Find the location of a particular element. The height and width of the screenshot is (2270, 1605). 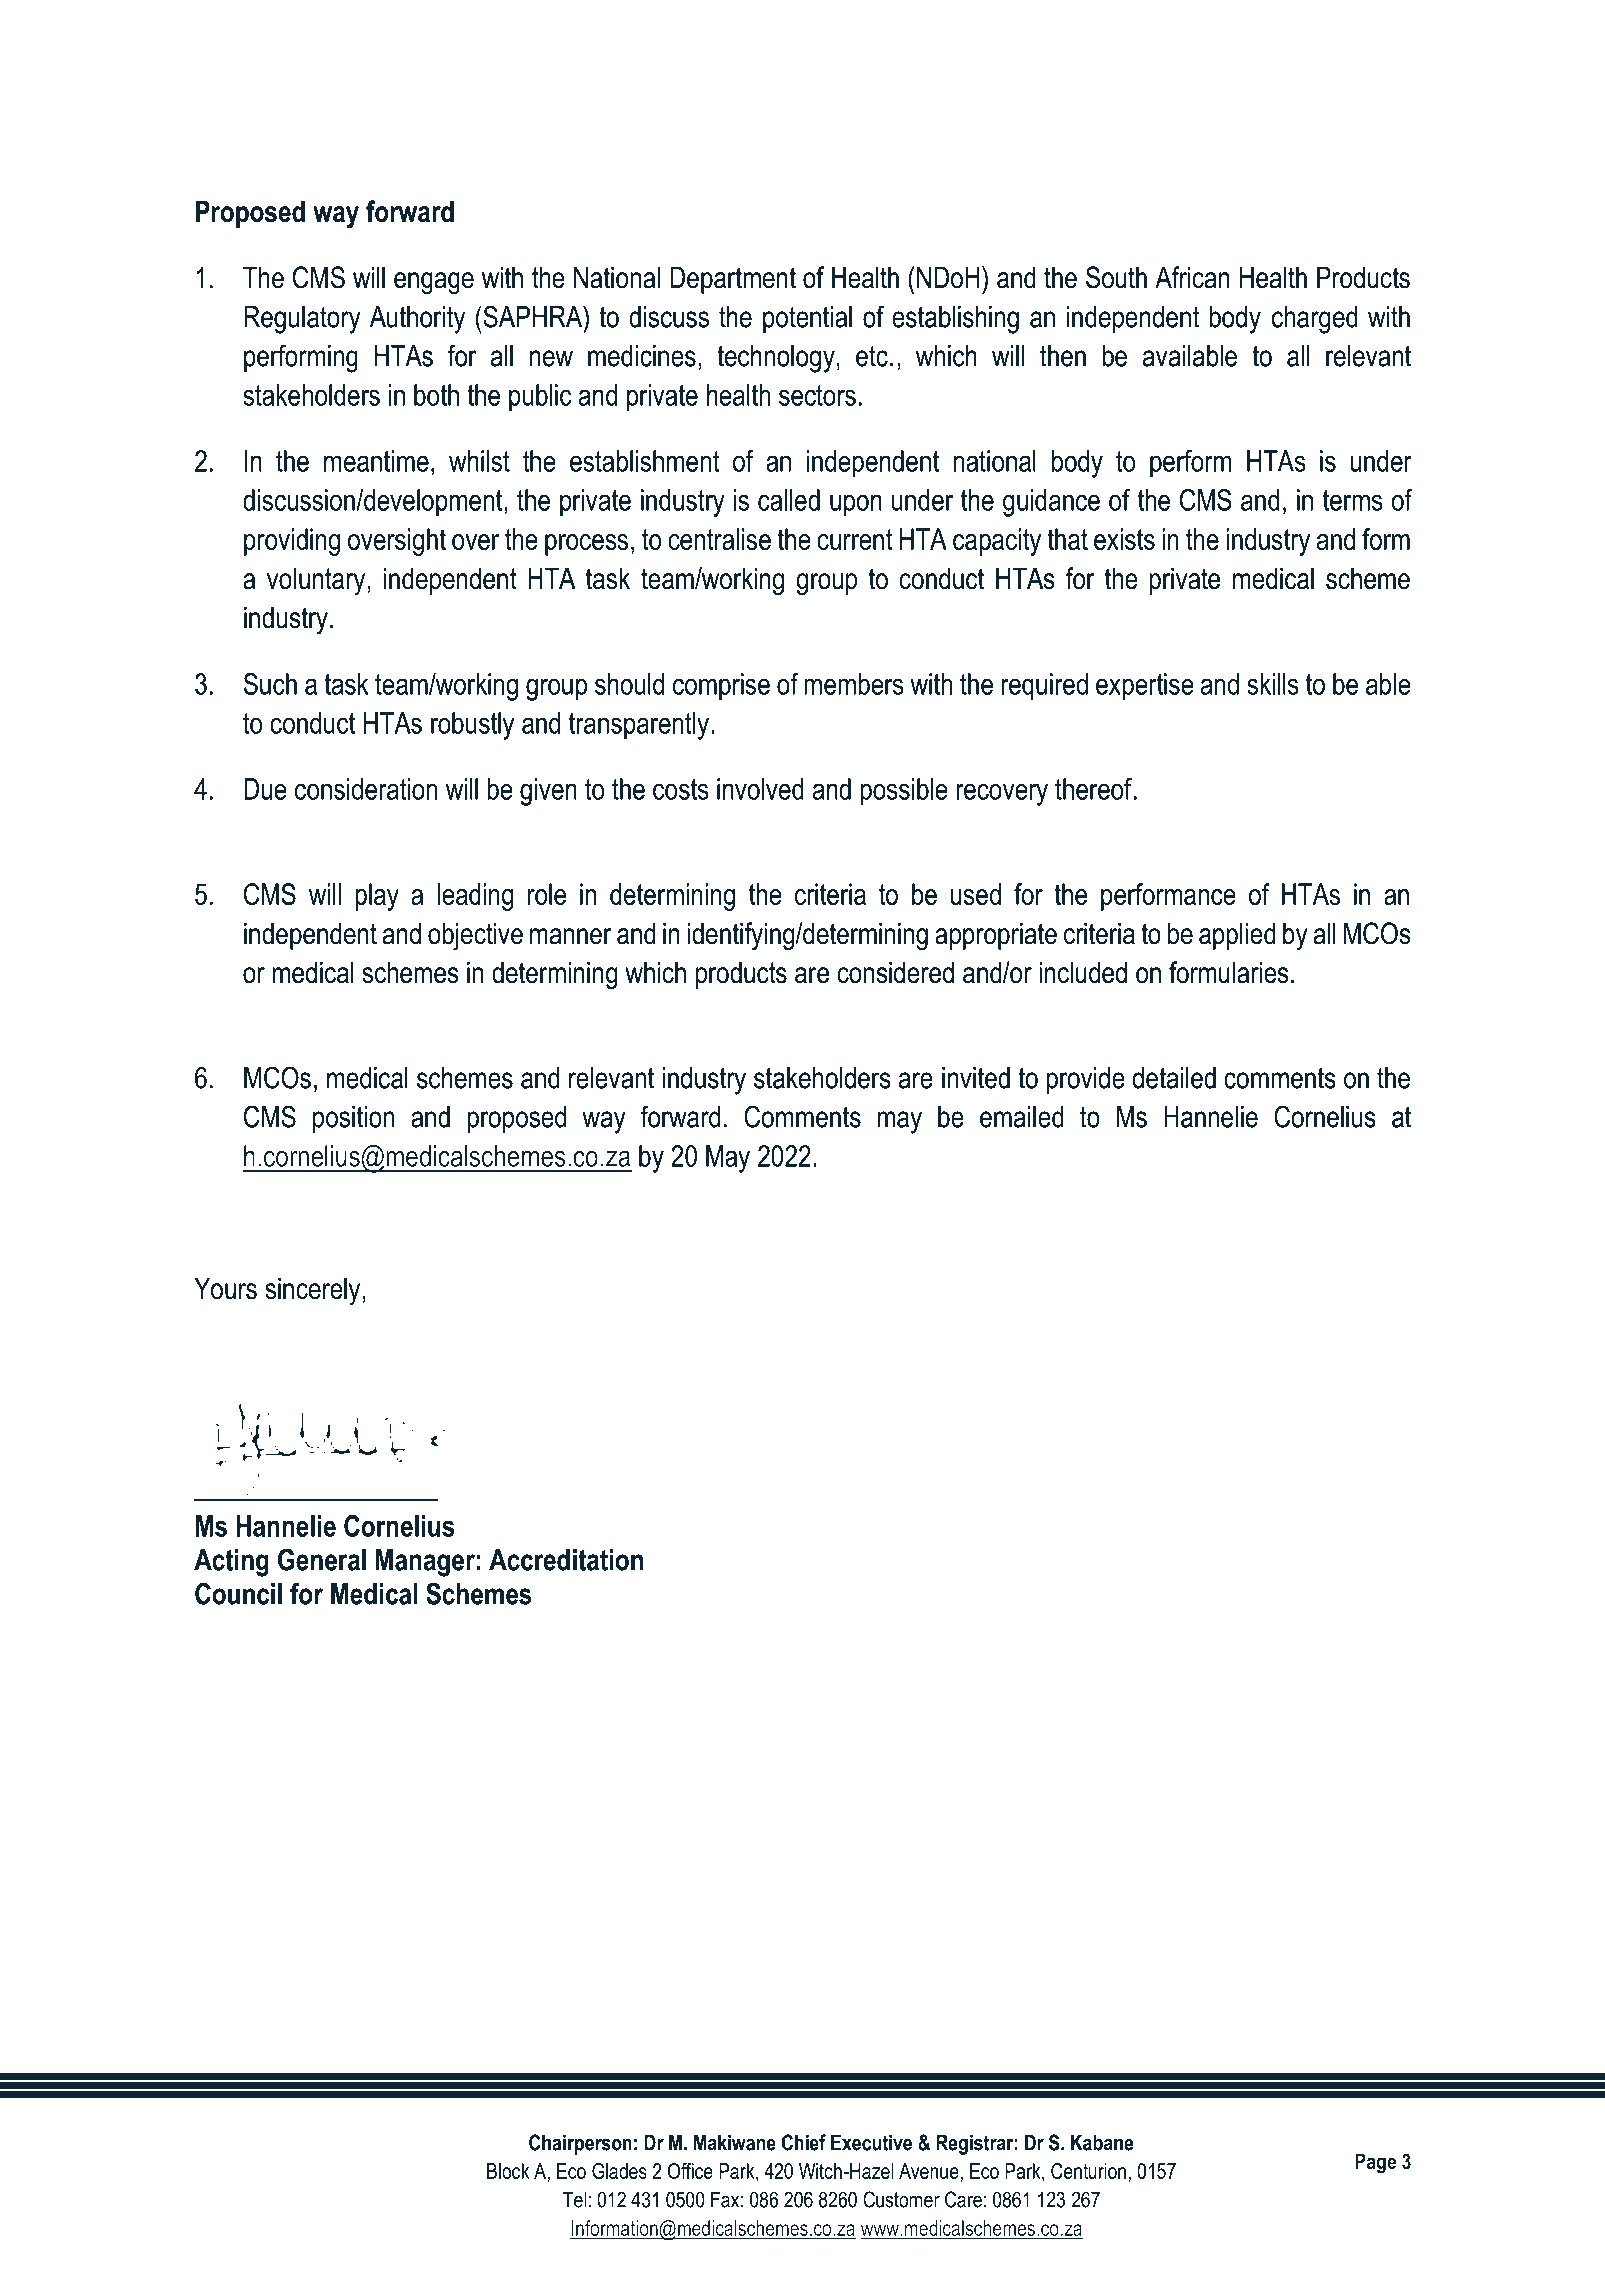

sincerely is located at coordinates (312, 1291).
